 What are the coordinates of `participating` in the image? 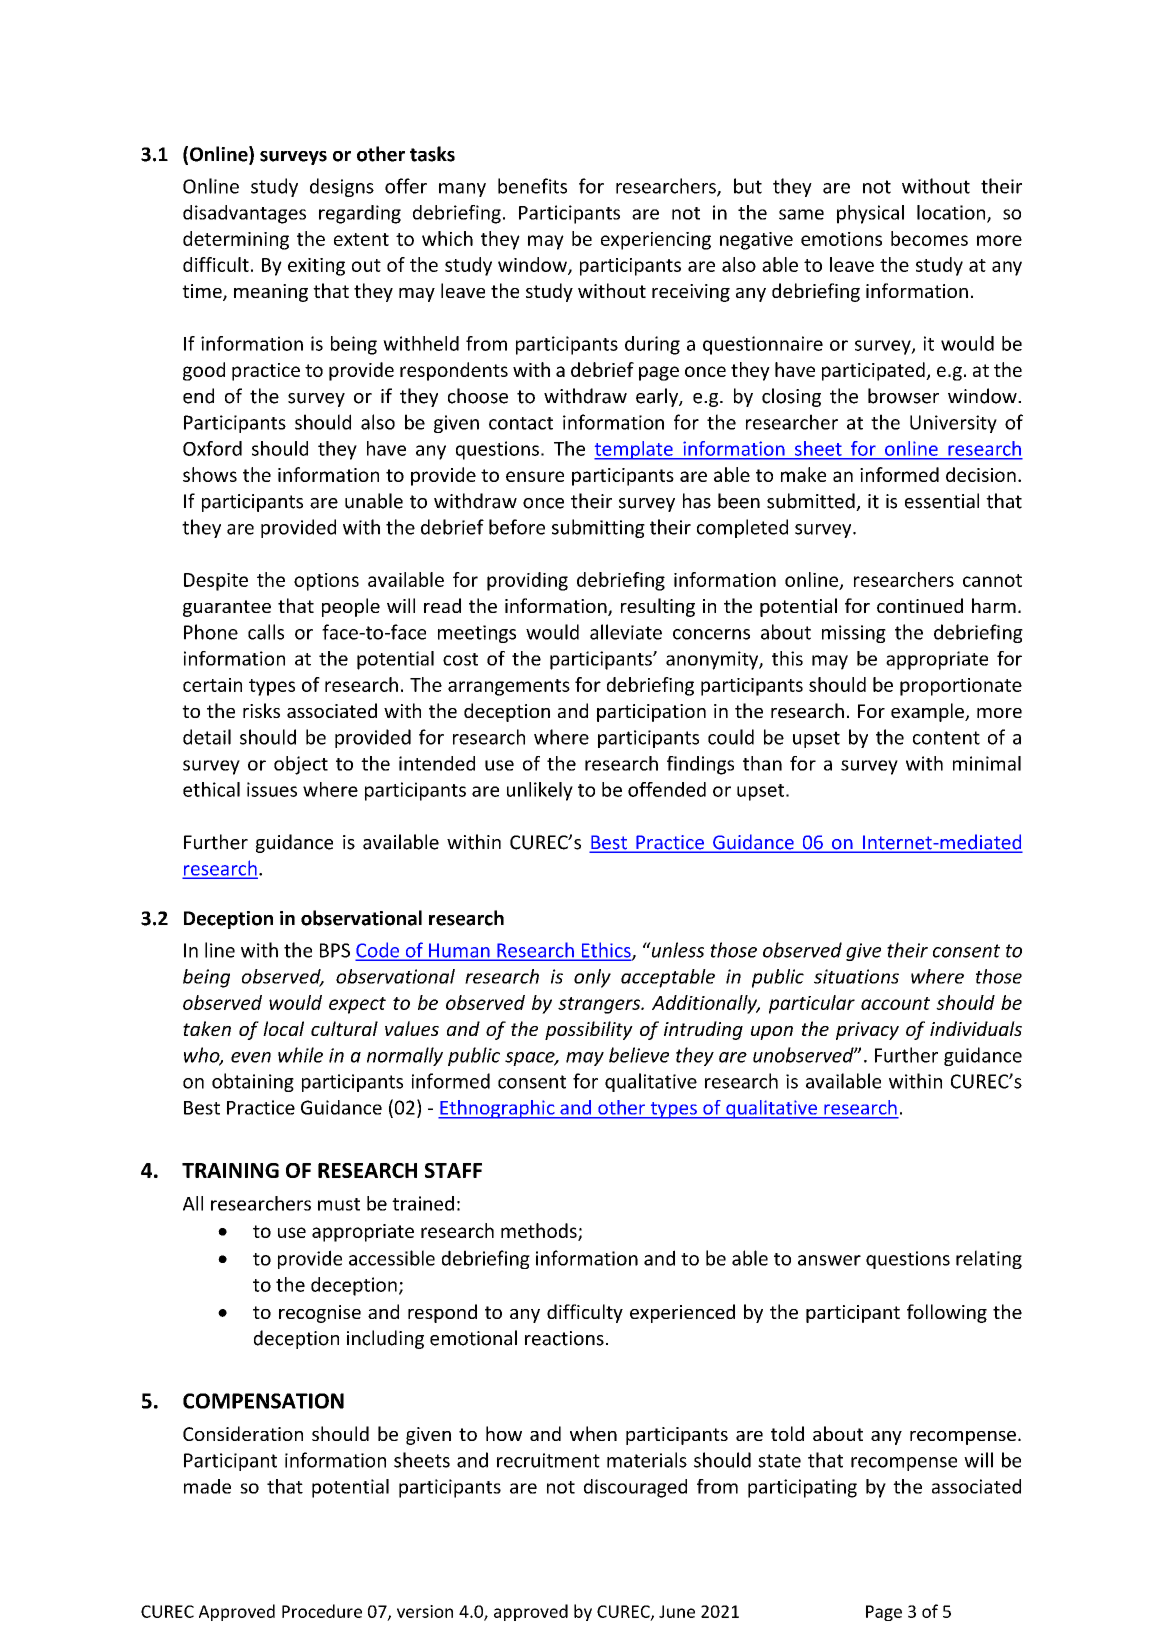 It's located at (802, 1488).
